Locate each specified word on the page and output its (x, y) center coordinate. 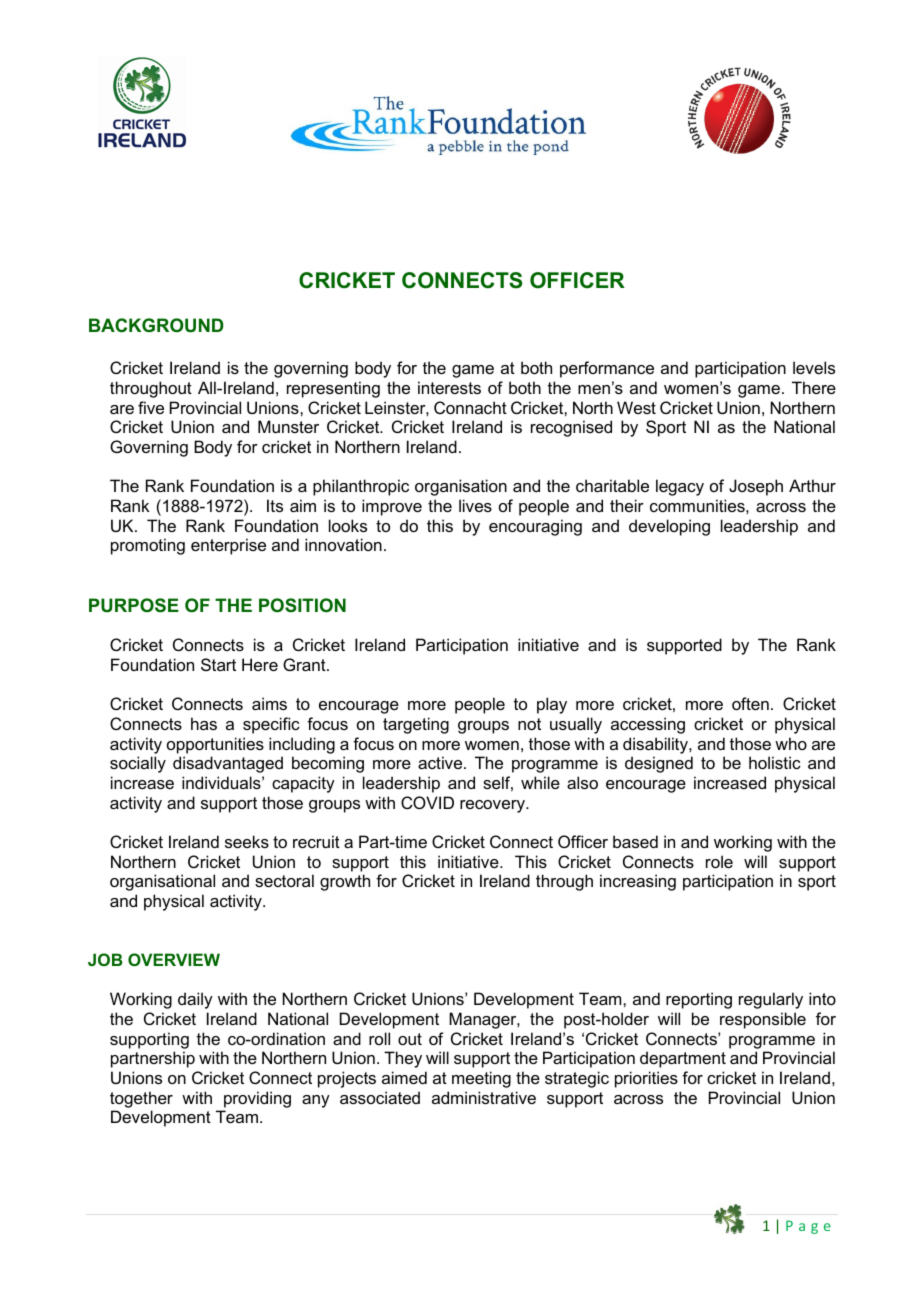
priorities (646, 1079)
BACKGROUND (156, 325)
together (141, 1099)
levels (814, 367)
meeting (481, 1079)
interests (449, 387)
